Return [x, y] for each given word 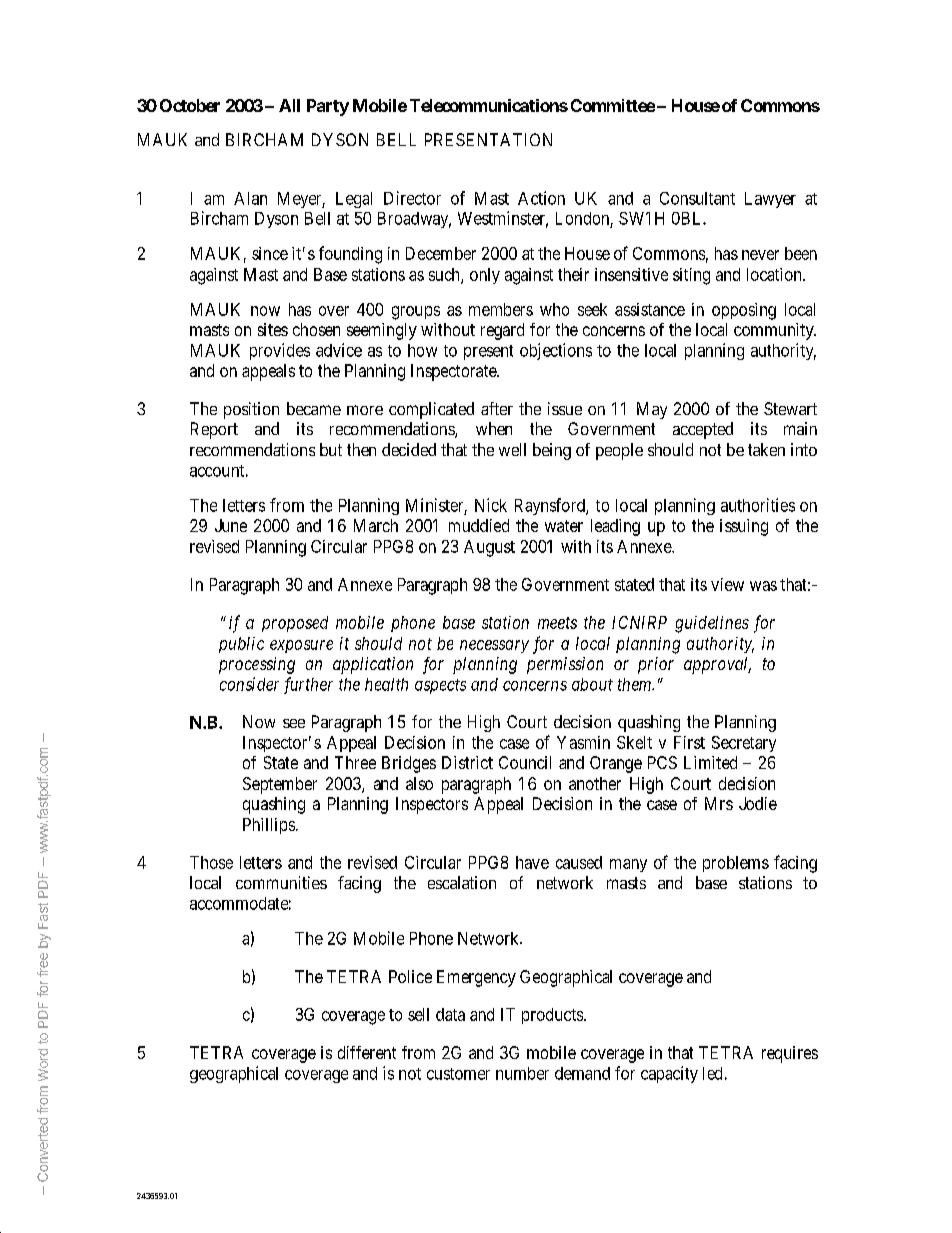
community [775, 331]
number [522, 1073]
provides [280, 351]
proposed [295, 624]
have [532, 862]
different [367, 1052]
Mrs [719, 803]
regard [502, 331]
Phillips [269, 826]
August [489, 548]
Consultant [697, 198]
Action [541, 198]
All [289, 105]
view [727, 584]
